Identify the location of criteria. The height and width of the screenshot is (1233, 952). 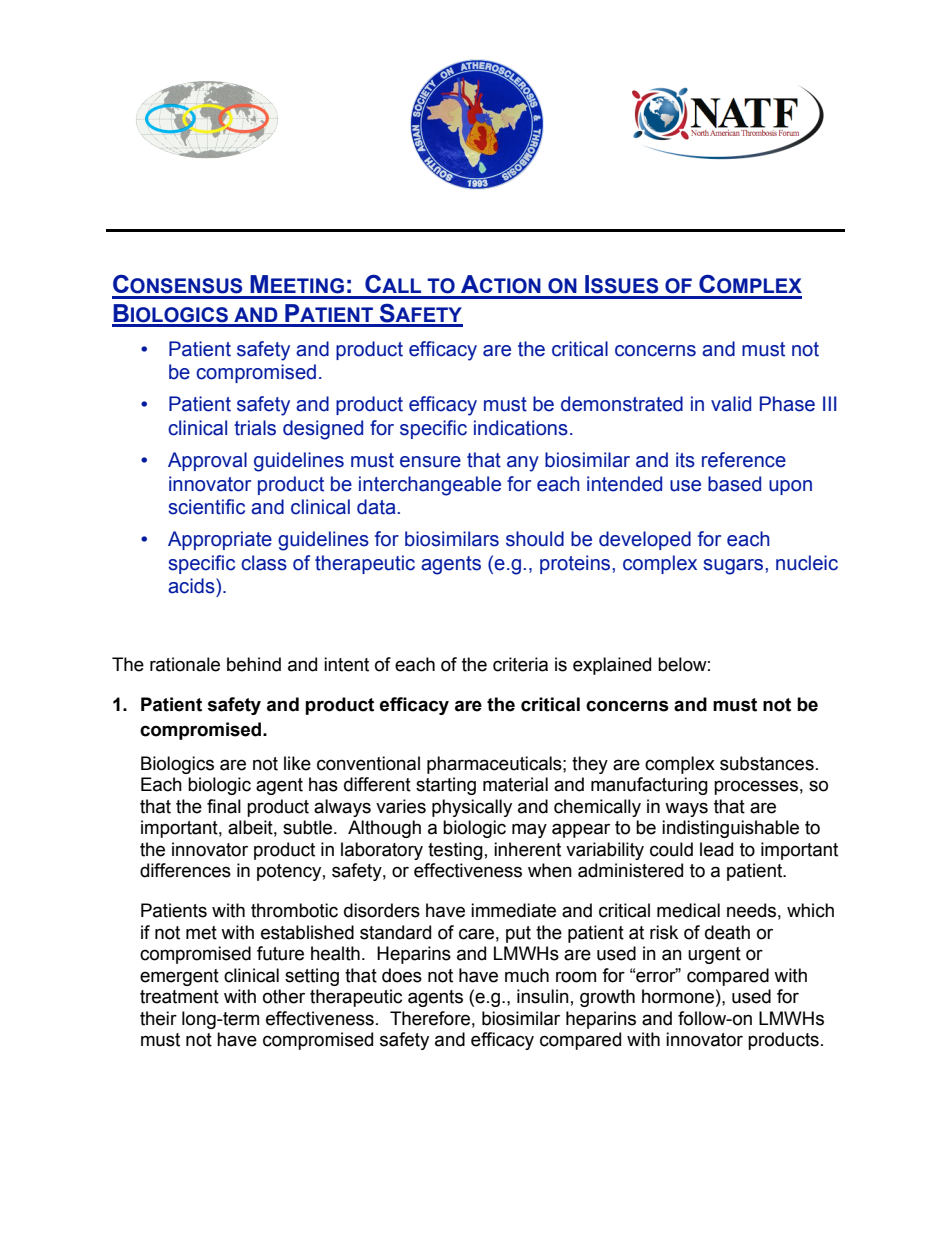
(520, 664).
